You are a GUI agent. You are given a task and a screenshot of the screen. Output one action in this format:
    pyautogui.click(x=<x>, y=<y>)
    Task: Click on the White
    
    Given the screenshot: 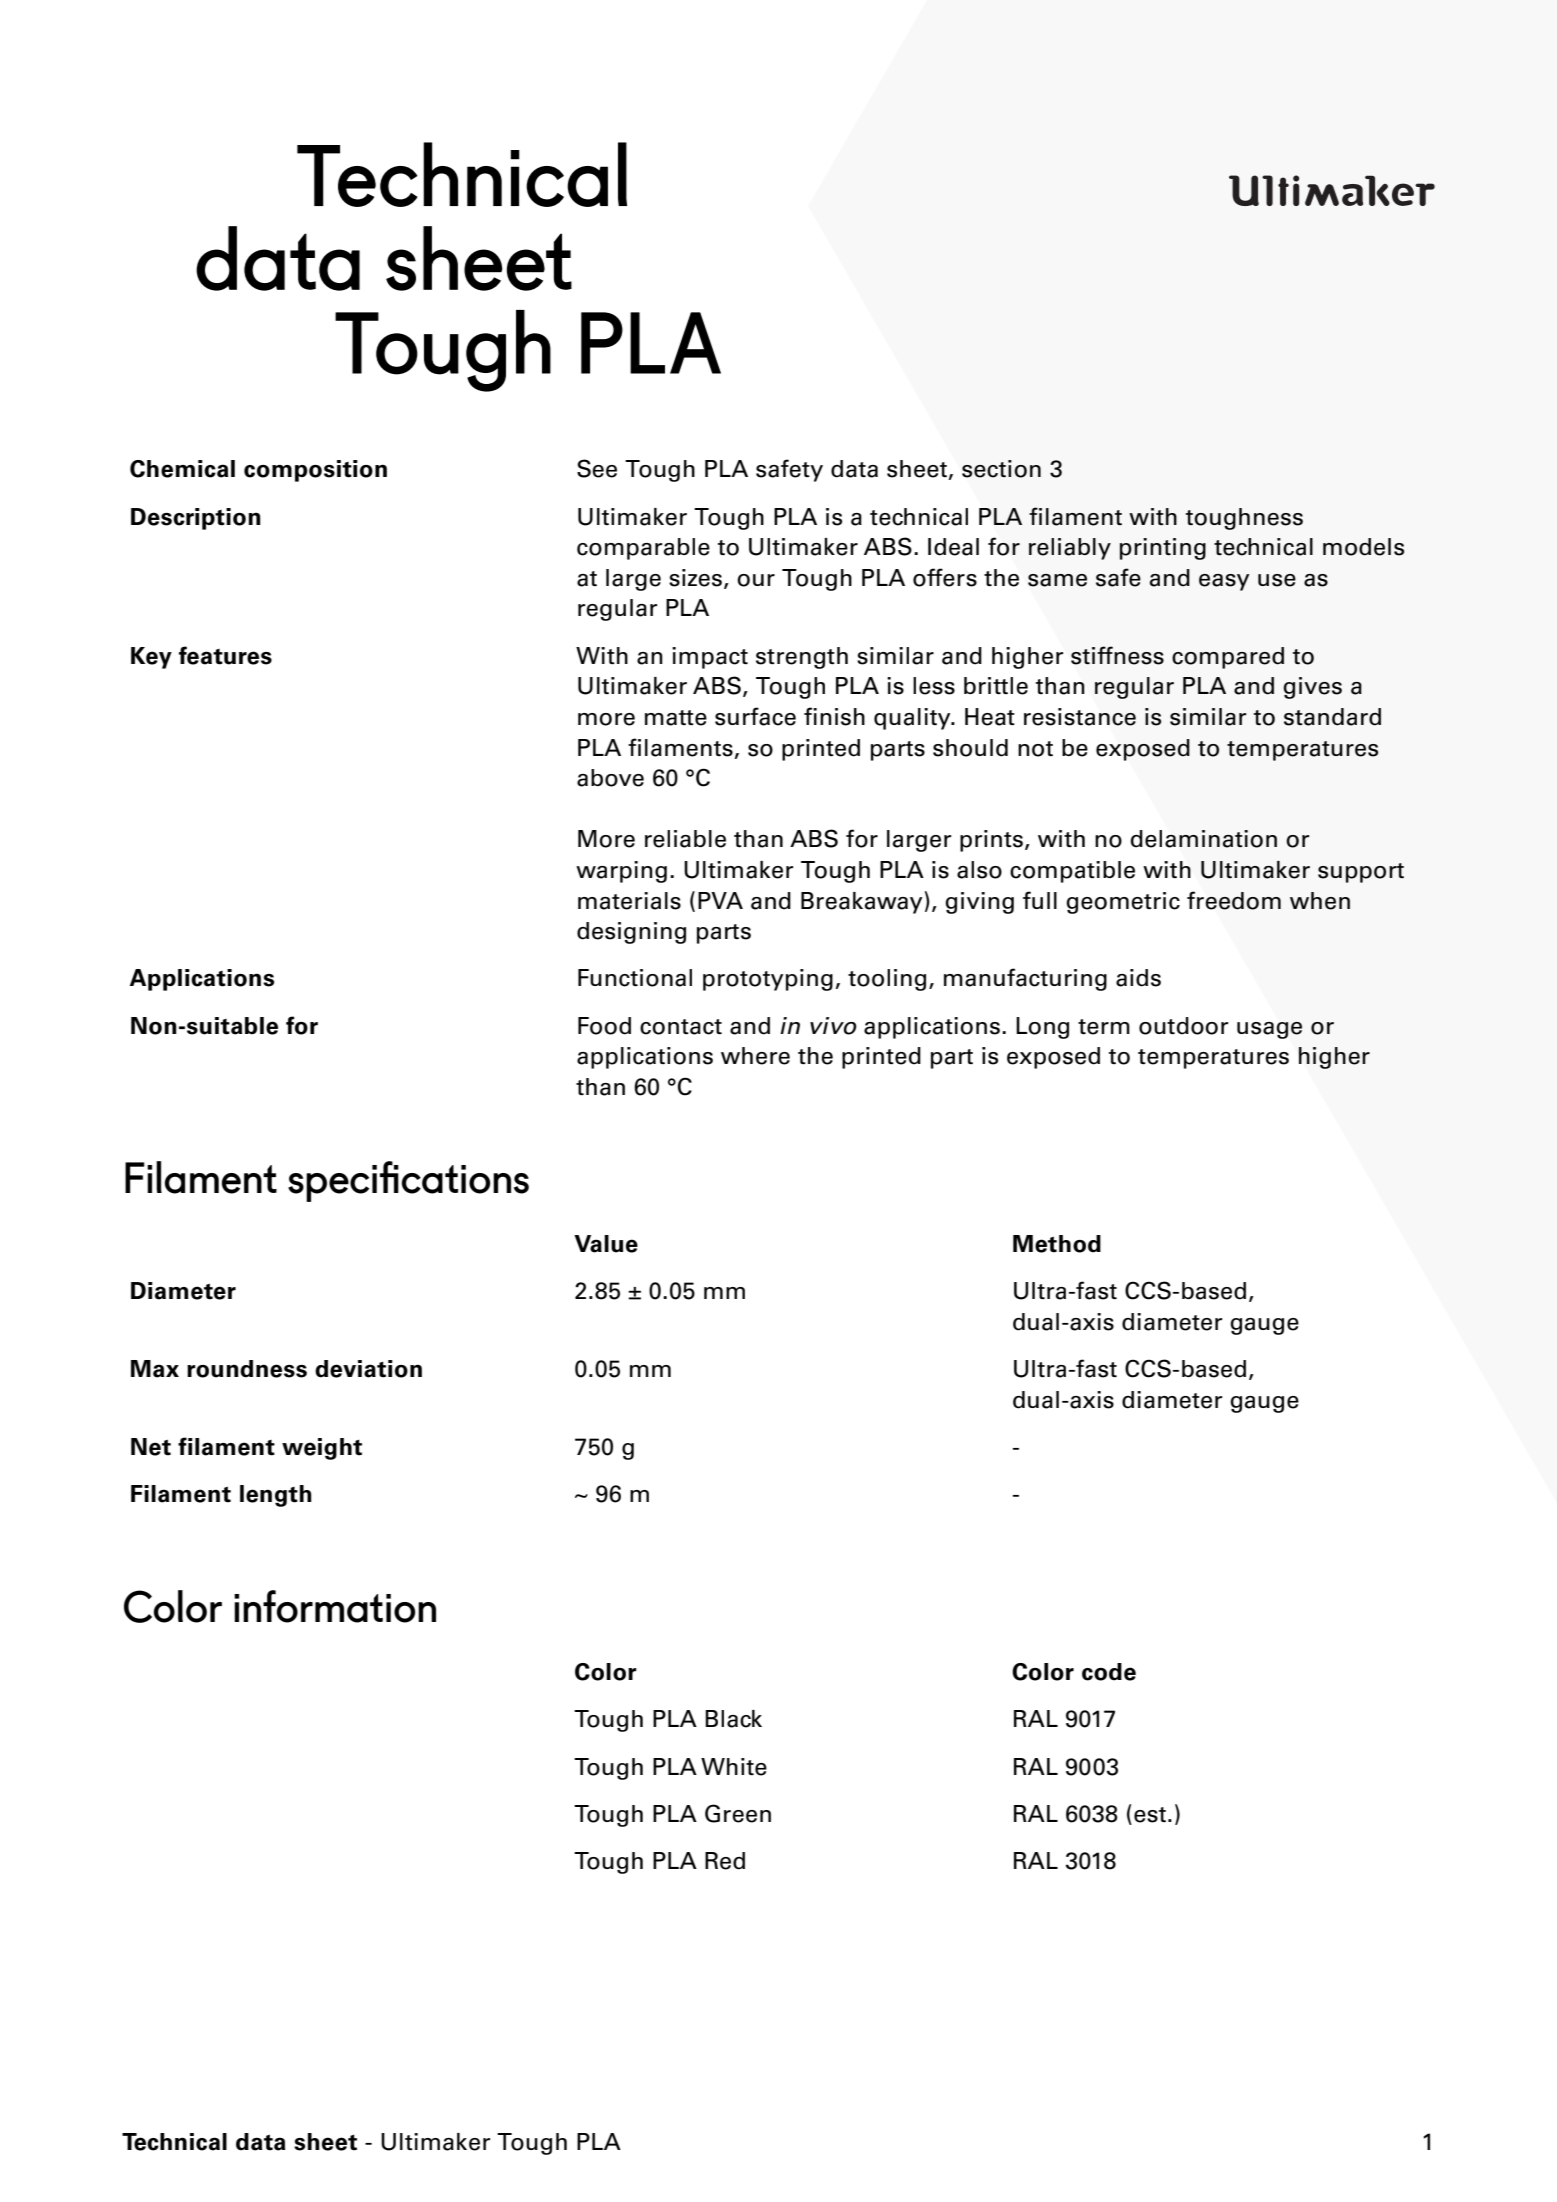 What is the action you would take?
    pyautogui.click(x=734, y=1767)
